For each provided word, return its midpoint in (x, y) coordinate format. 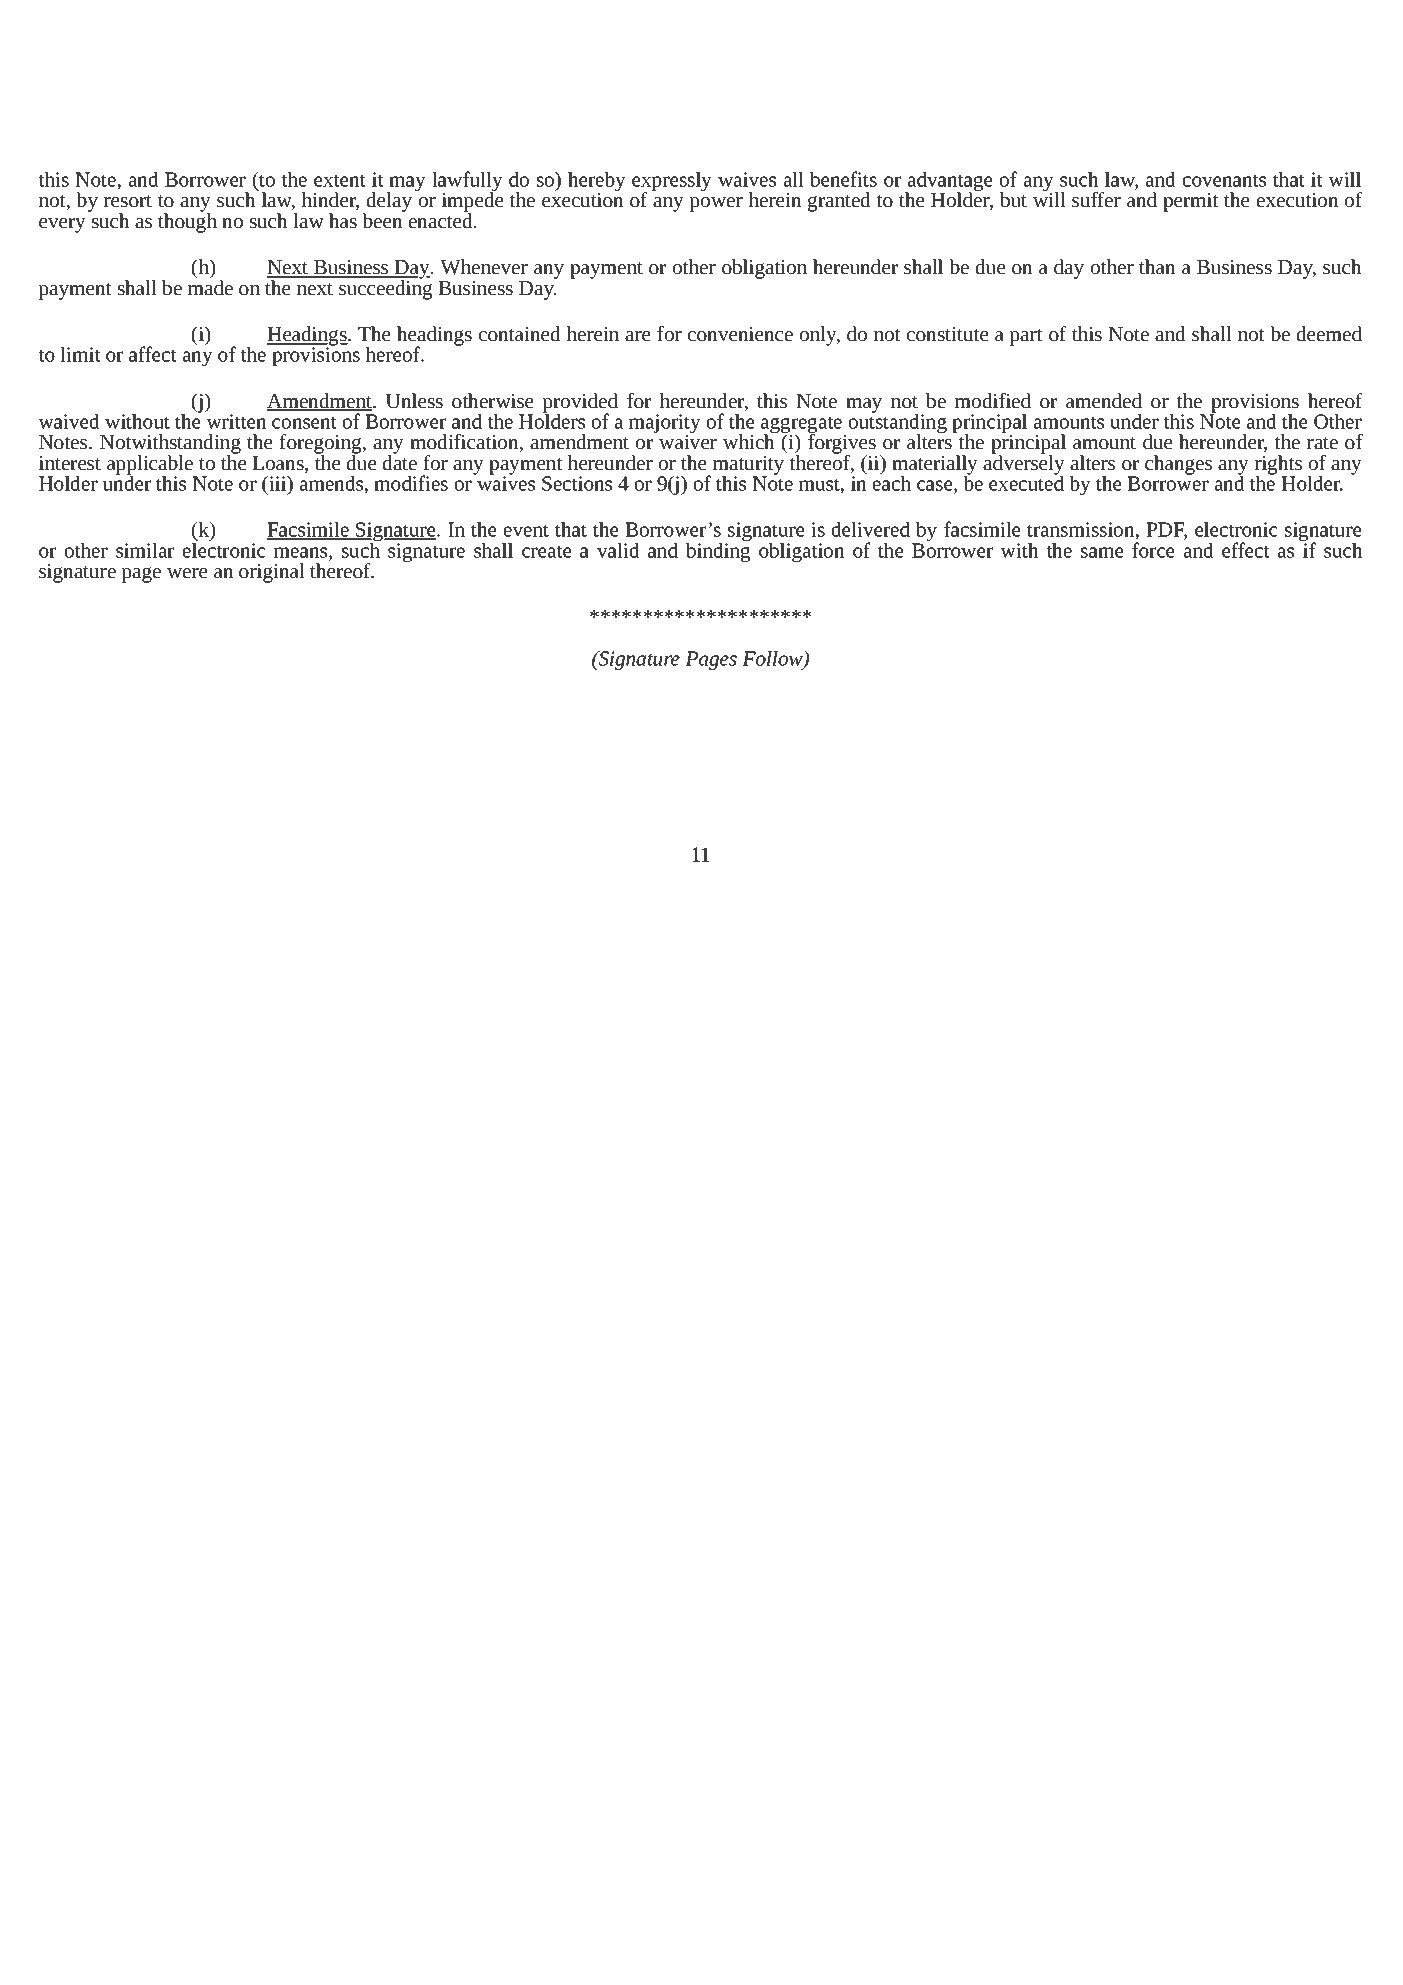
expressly (672, 183)
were (187, 573)
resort (128, 201)
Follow (773, 659)
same (1102, 552)
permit (1191, 202)
